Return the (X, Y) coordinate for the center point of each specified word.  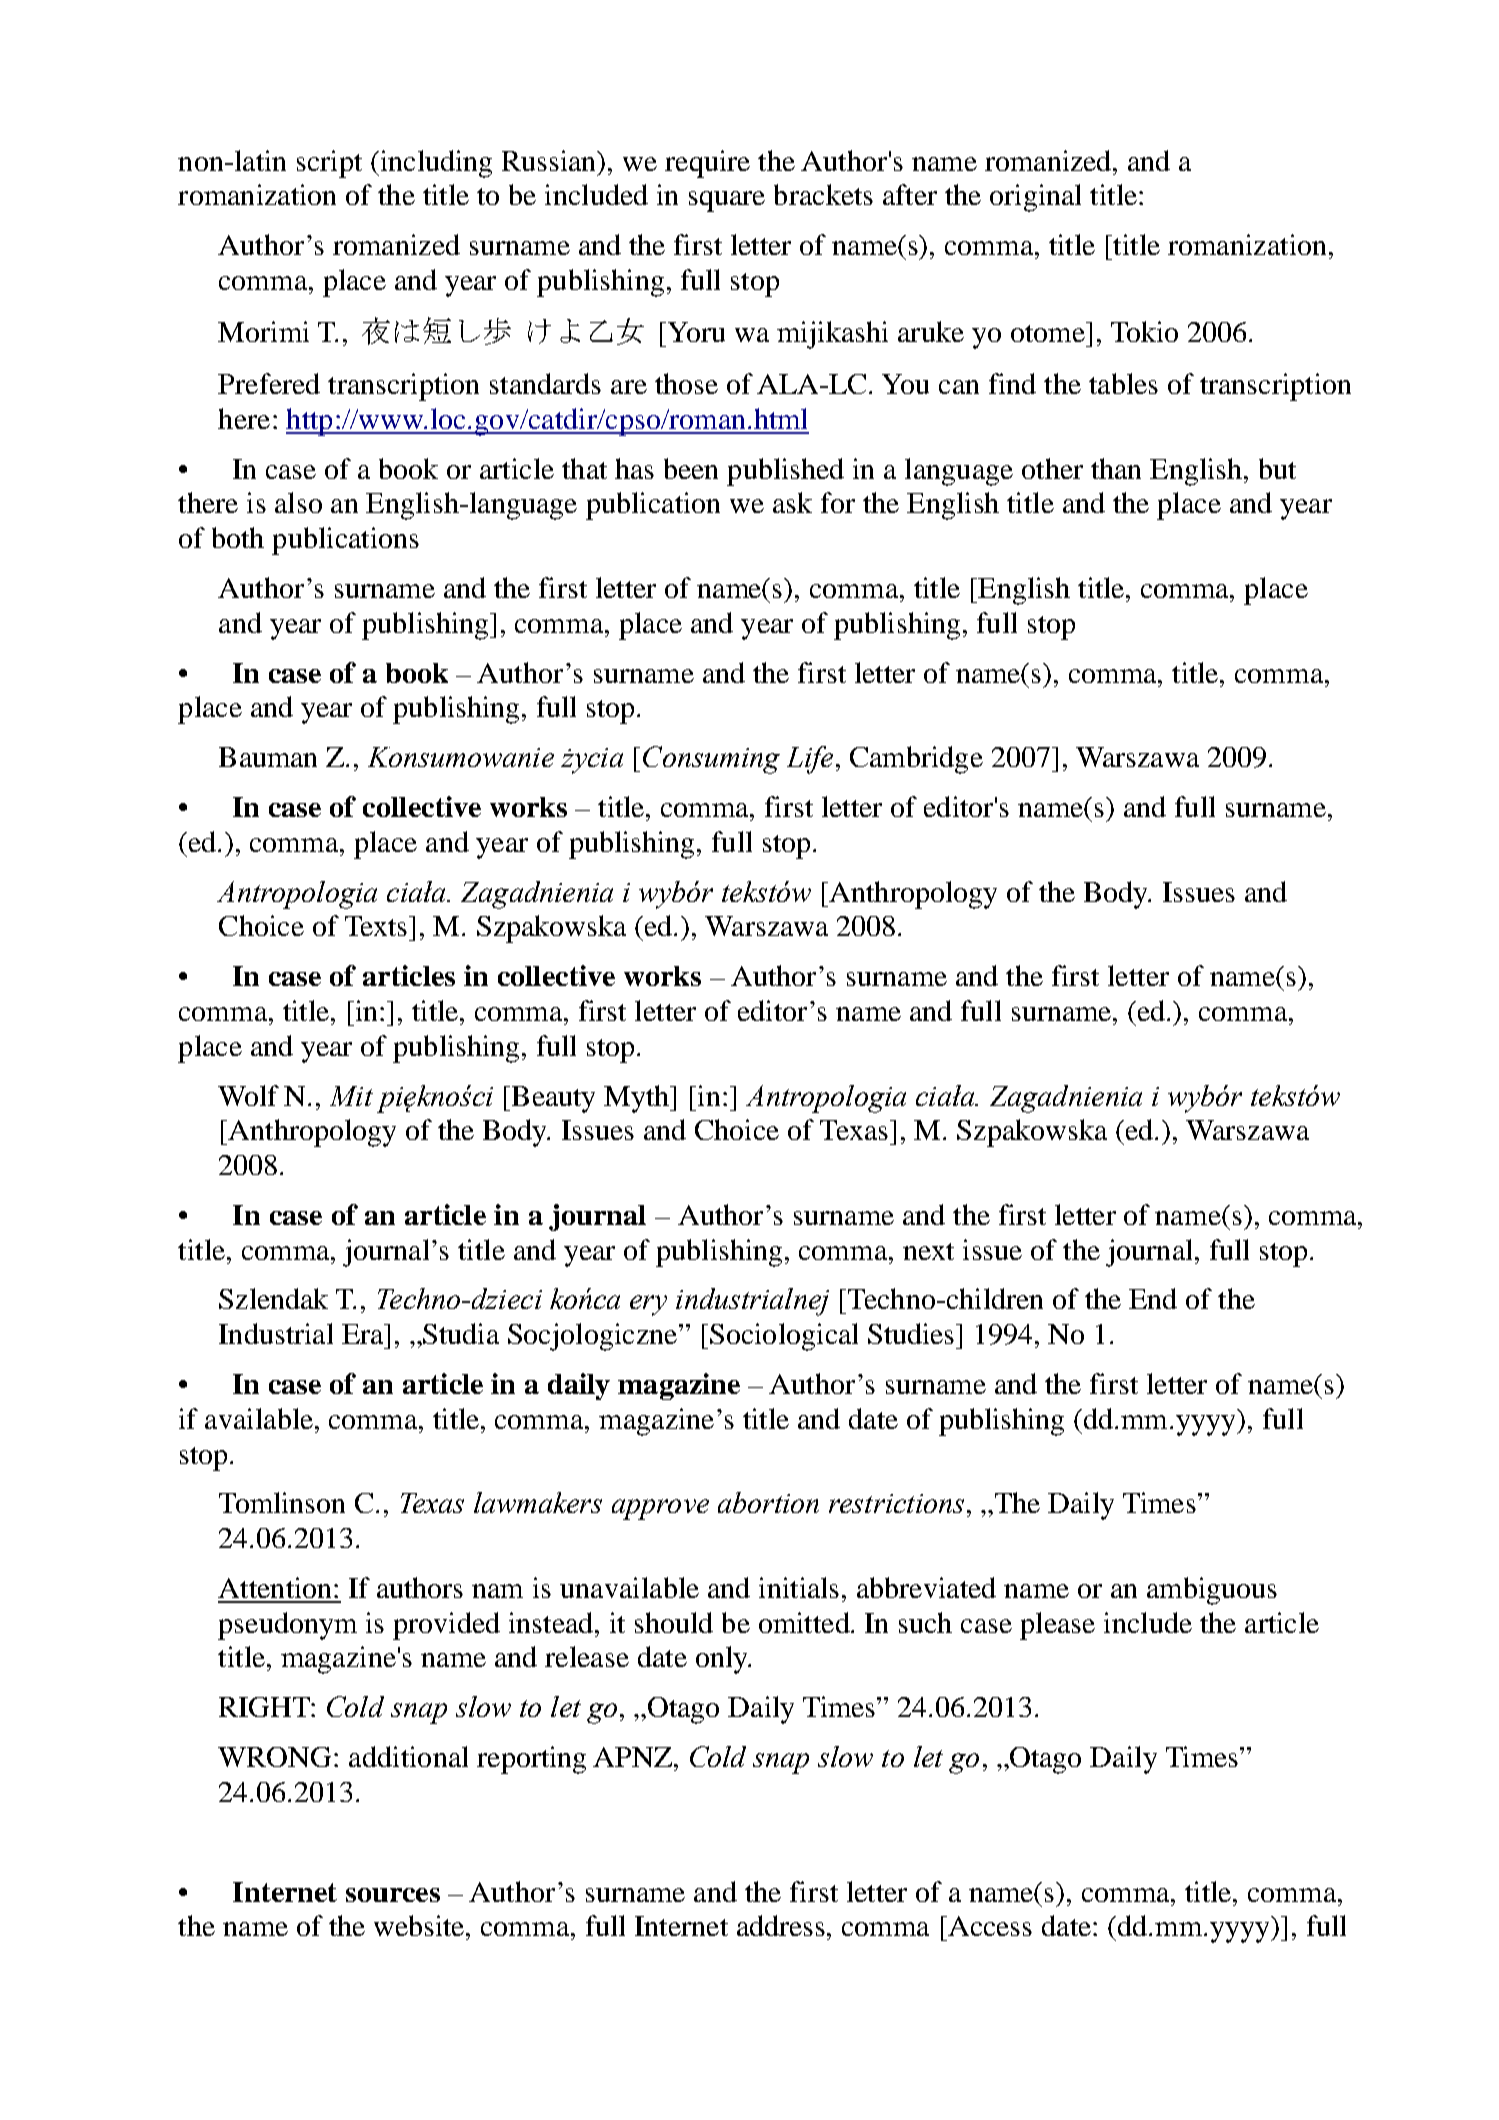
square (727, 201)
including (435, 164)
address (782, 1925)
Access (989, 1926)
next (928, 1251)
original (1035, 198)
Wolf (248, 1095)
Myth (638, 1099)
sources (393, 1895)
